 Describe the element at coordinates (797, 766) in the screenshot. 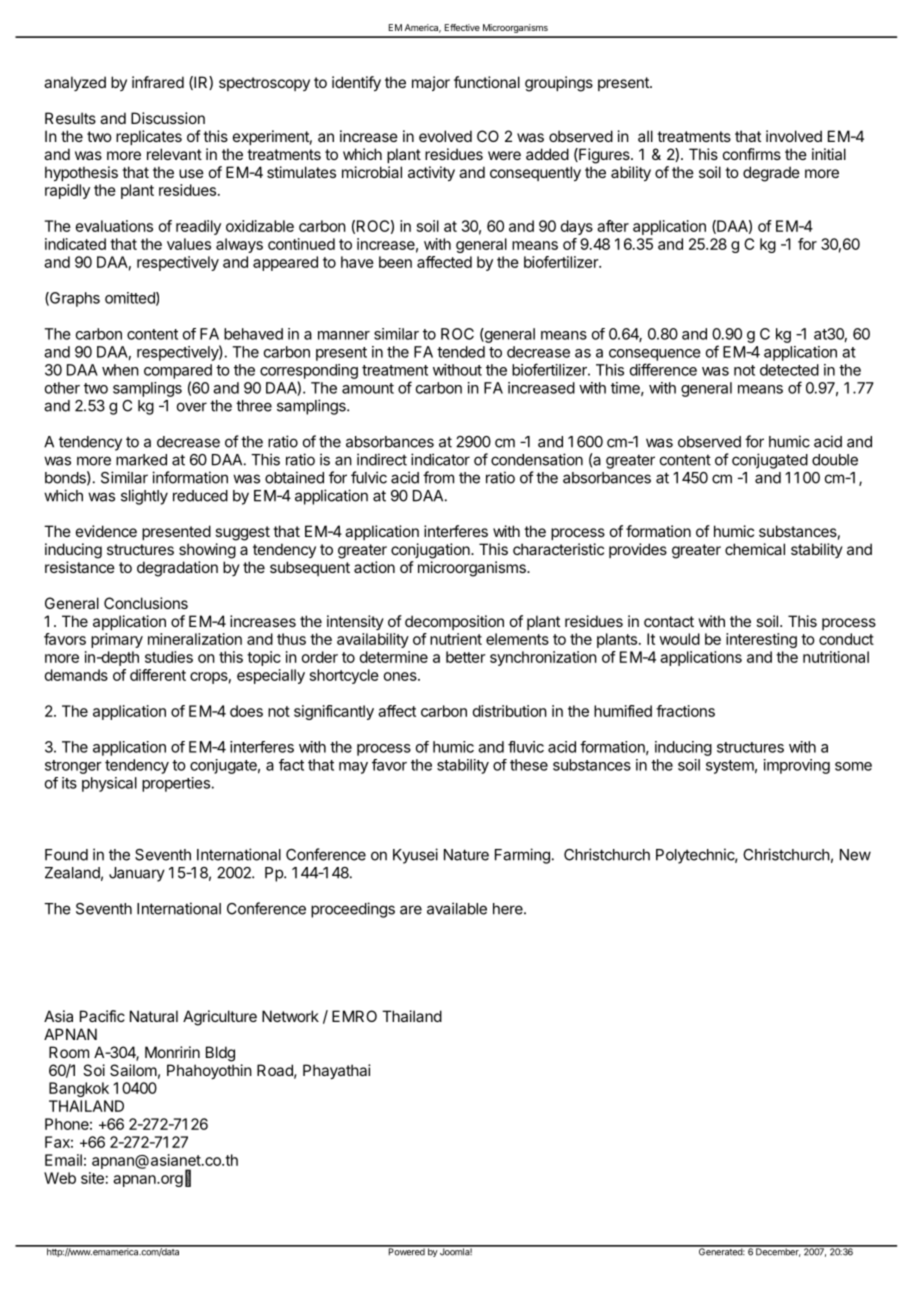

I see `improving` at that location.
